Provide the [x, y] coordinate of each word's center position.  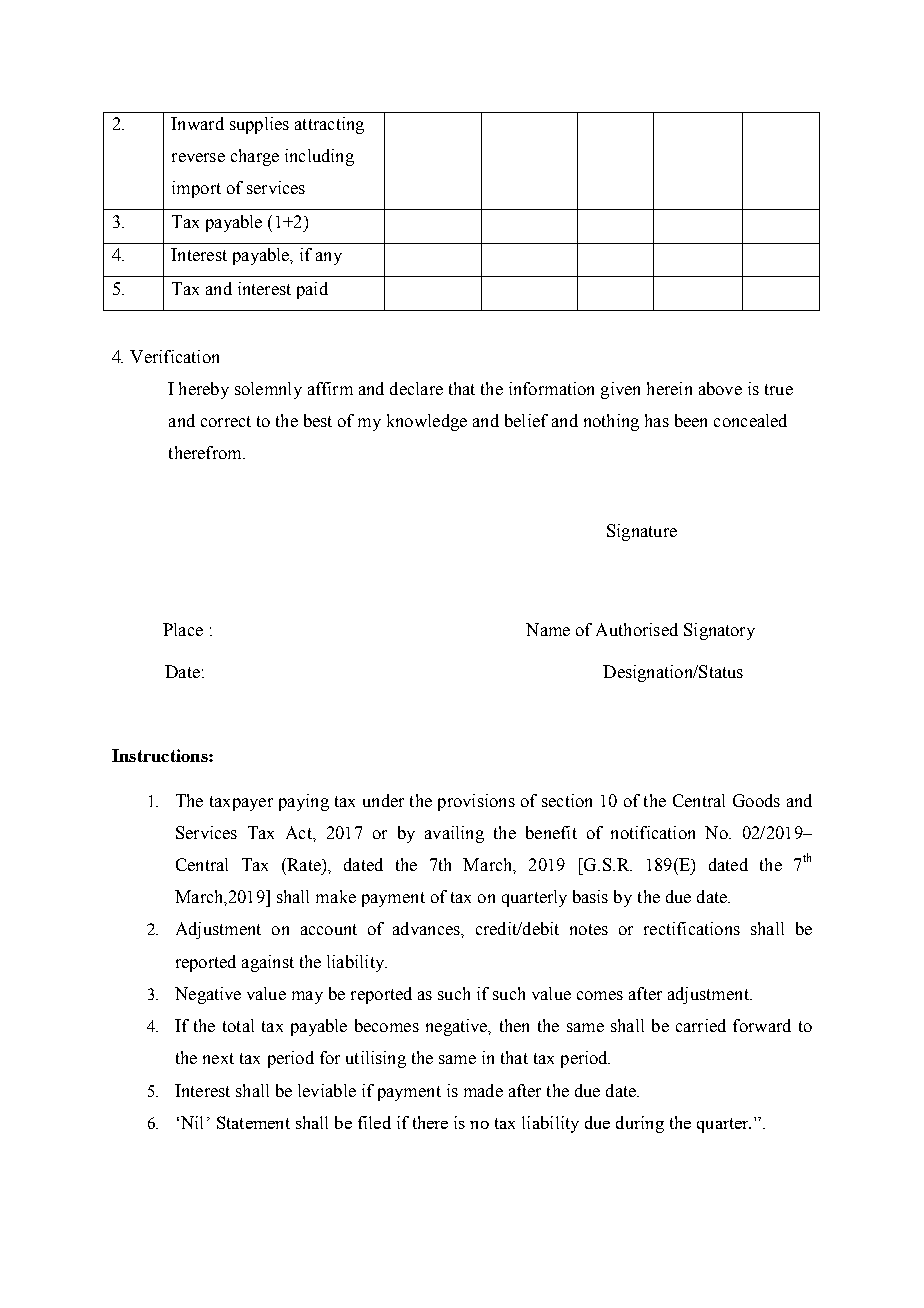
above [720, 388]
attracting [329, 125]
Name [548, 629]
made [483, 1090]
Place [183, 629]
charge [255, 157]
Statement [253, 1122]
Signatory [719, 631]
